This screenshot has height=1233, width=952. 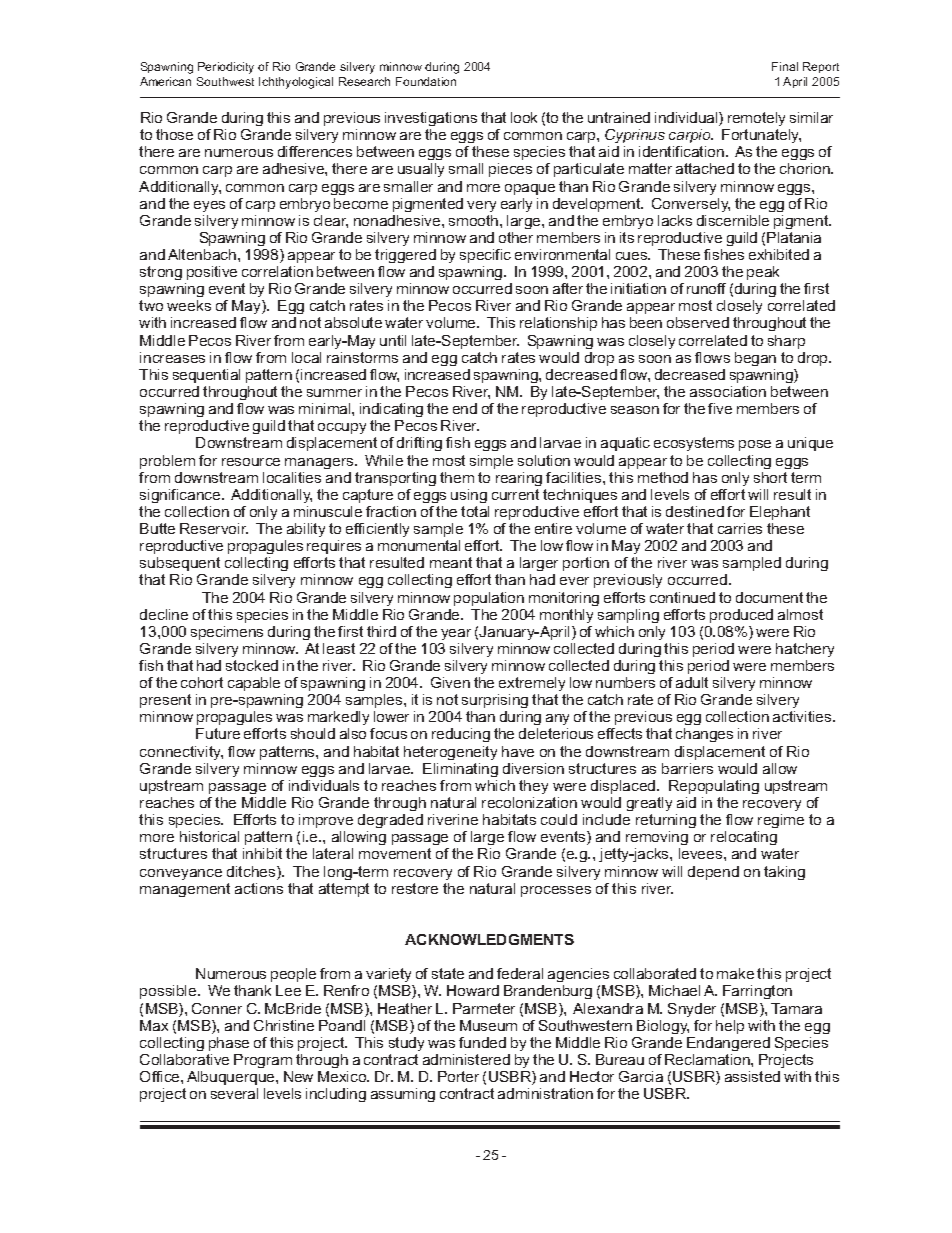 I want to click on remotely, so click(x=756, y=119).
